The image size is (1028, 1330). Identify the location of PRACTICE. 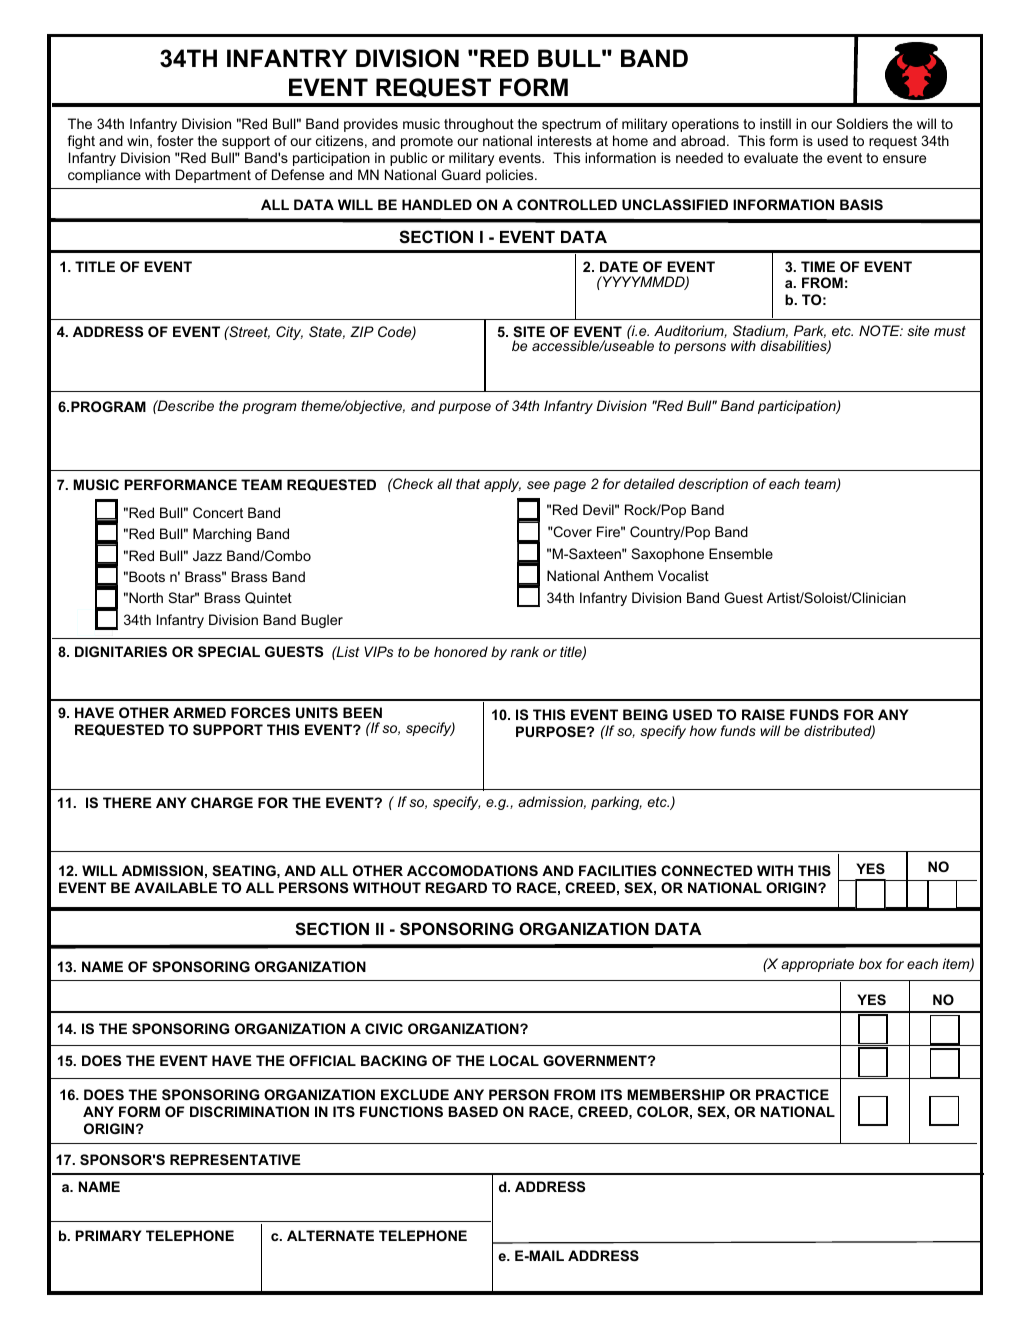
(792, 1094).
